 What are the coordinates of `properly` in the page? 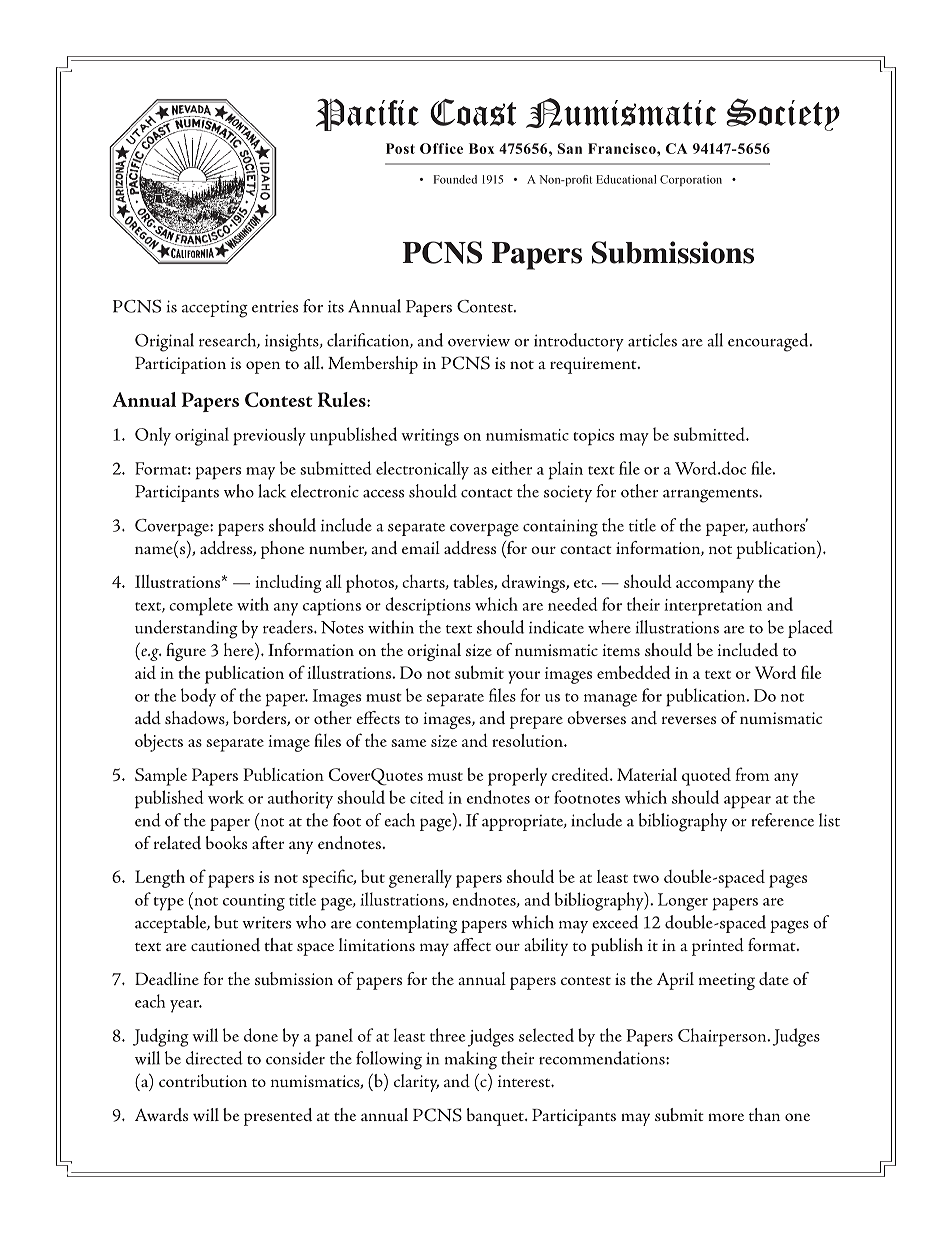 It's located at (517, 777).
